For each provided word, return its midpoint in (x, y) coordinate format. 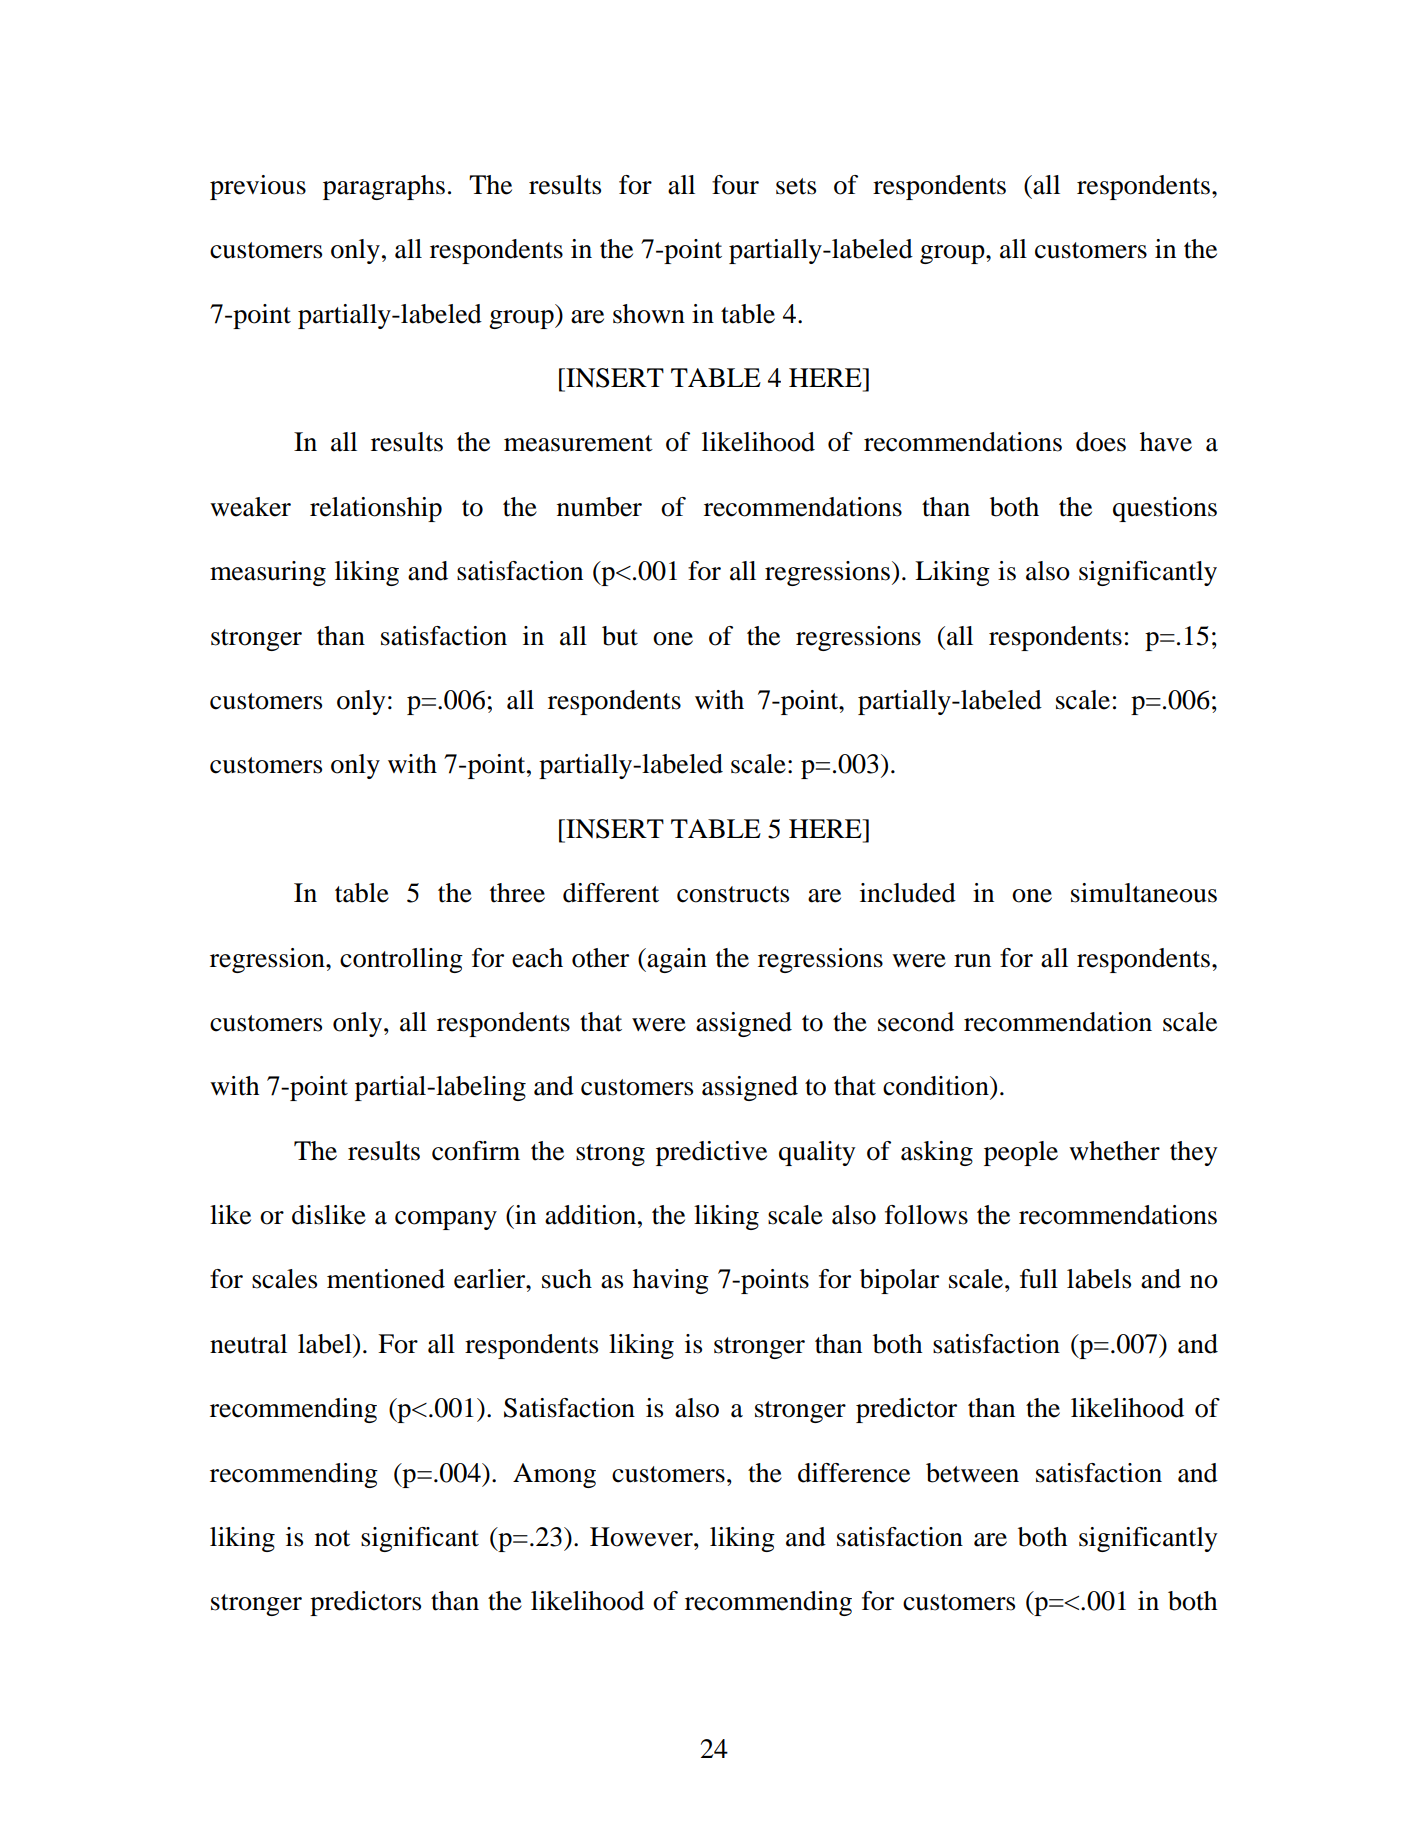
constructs (733, 894)
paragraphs (384, 187)
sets (796, 186)
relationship (376, 509)
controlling (401, 960)
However (642, 1537)
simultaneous (1144, 893)
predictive (711, 1153)
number (599, 507)
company (446, 1220)
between (972, 1473)
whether (1114, 1151)
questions (1165, 509)
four (735, 185)
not (332, 1538)
